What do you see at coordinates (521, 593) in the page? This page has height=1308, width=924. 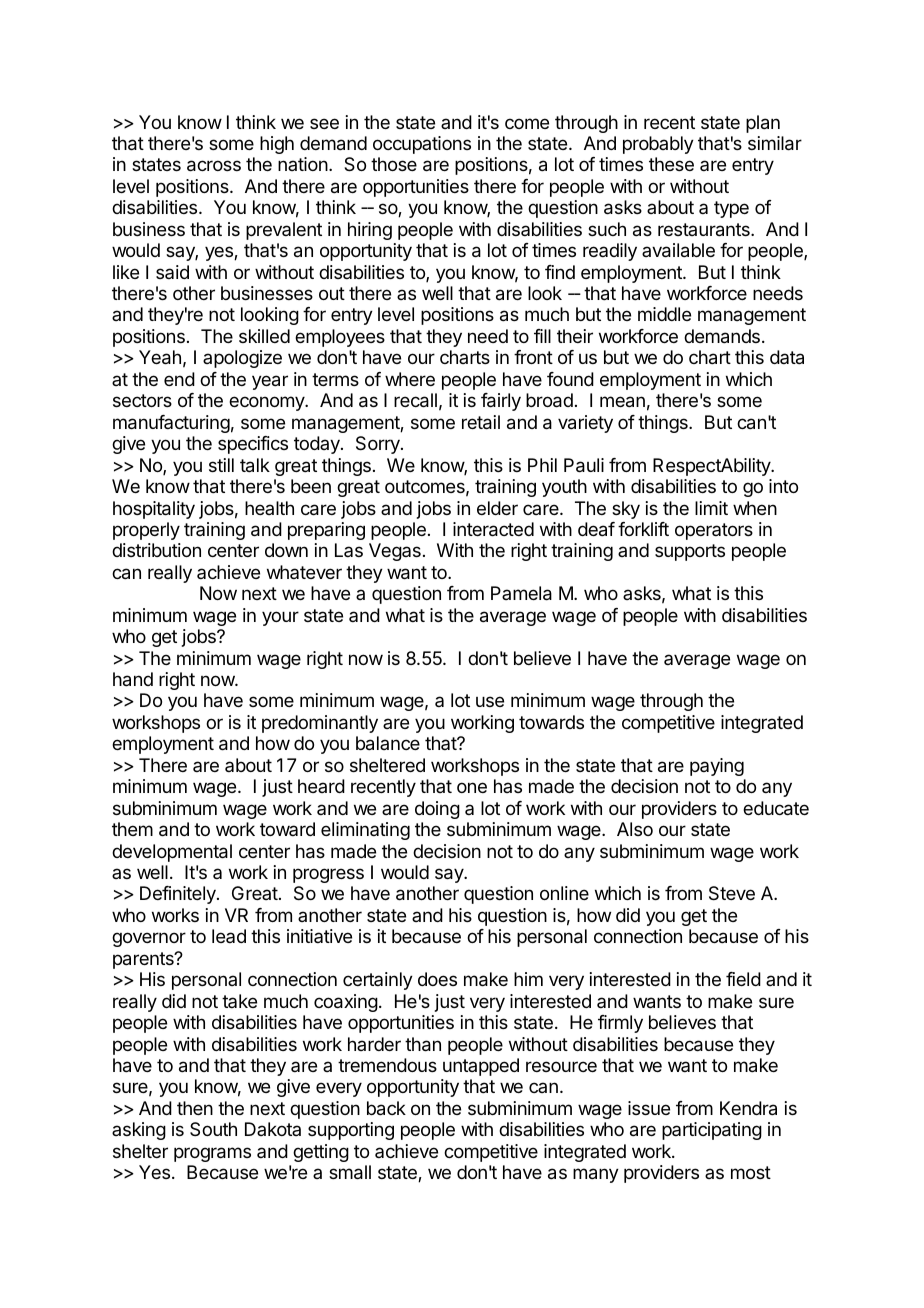 I see `Pamela` at bounding box center [521, 593].
